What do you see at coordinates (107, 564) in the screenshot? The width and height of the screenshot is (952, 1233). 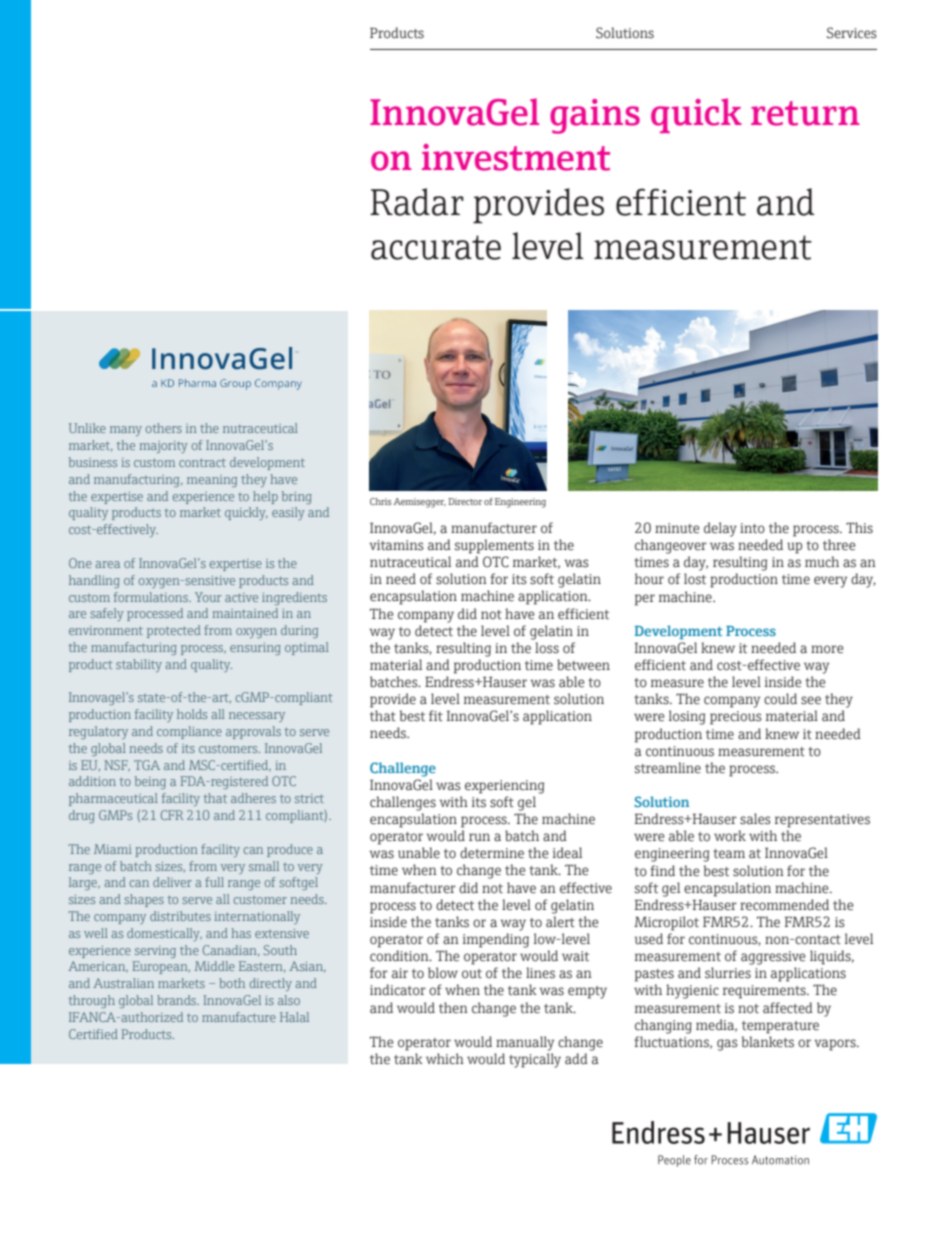 I see `area` at bounding box center [107, 564].
